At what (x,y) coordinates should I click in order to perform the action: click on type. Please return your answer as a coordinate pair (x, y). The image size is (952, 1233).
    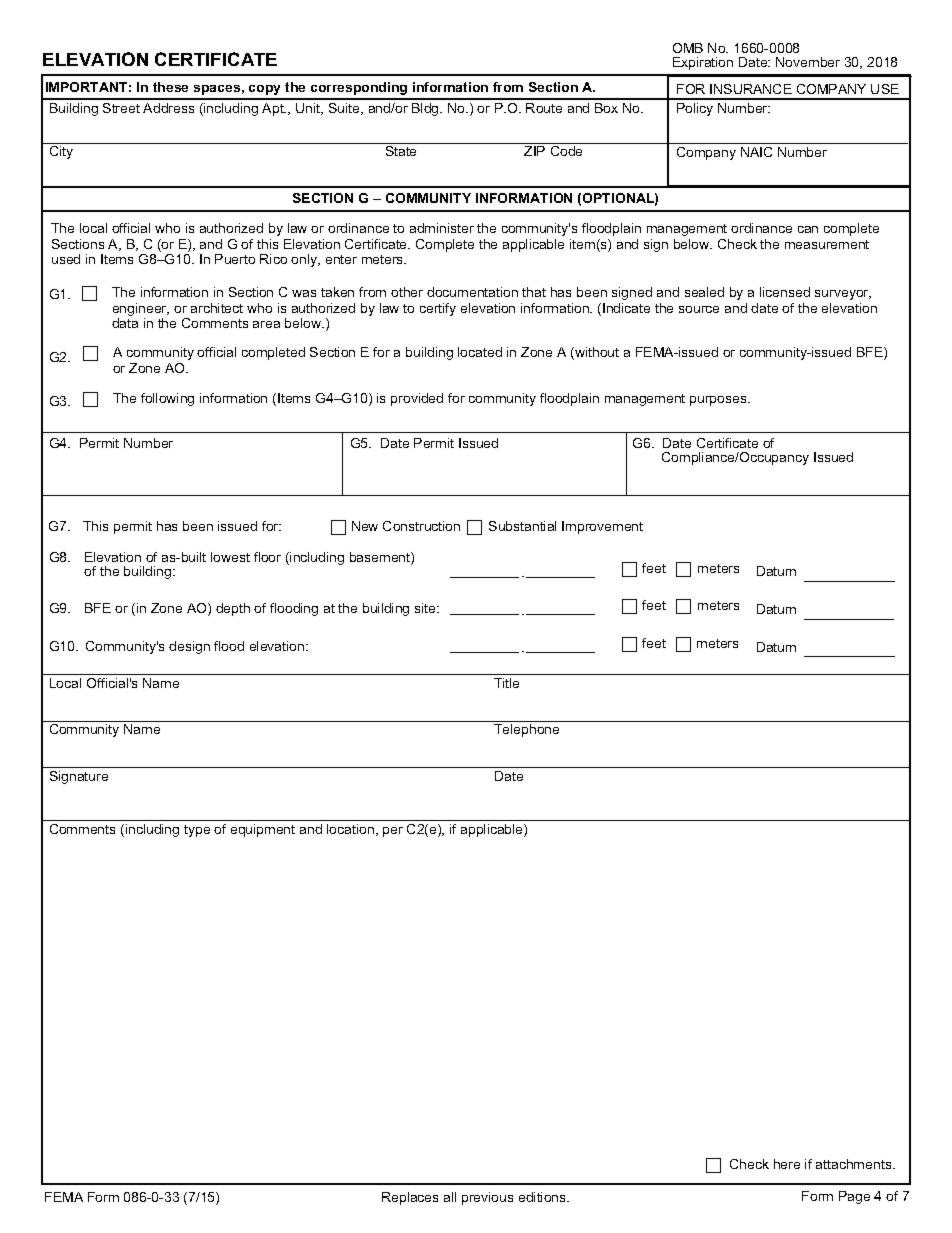
    Looking at the image, I should click on (197, 831).
